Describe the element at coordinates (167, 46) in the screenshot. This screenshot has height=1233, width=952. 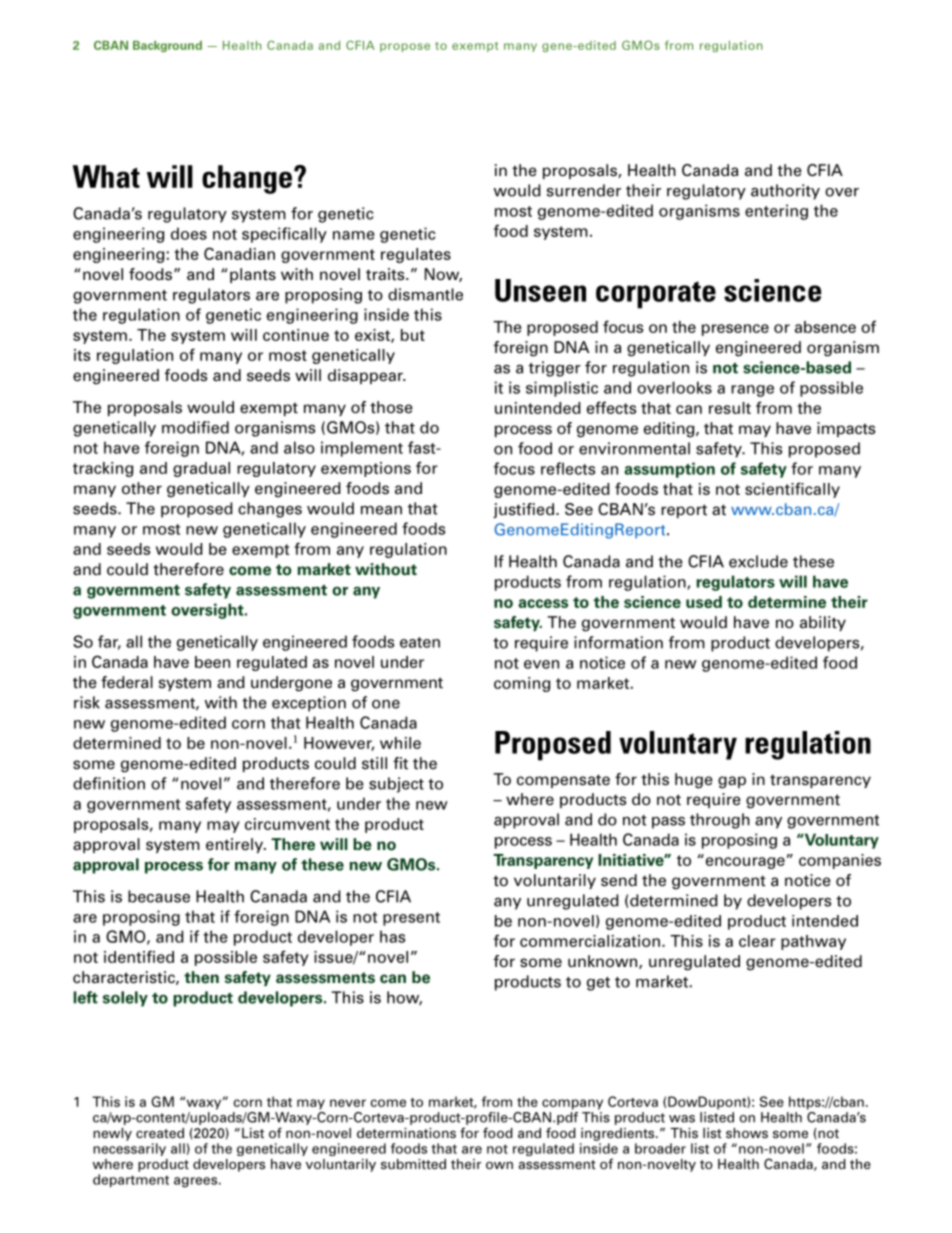
I see `Background` at that location.
